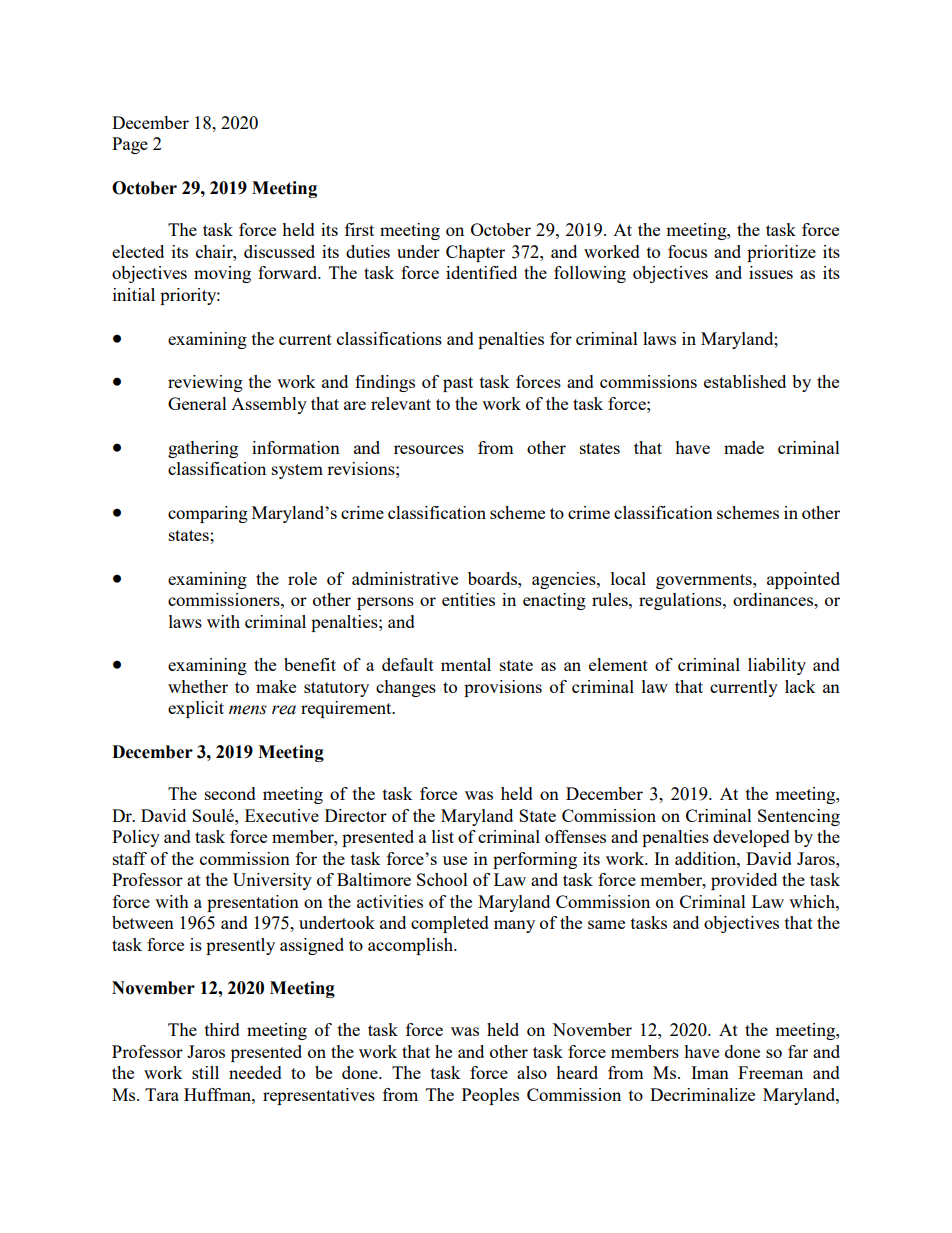  What do you see at coordinates (687, 251) in the screenshot?
I see `focus` at bounding box center [687, 251].
